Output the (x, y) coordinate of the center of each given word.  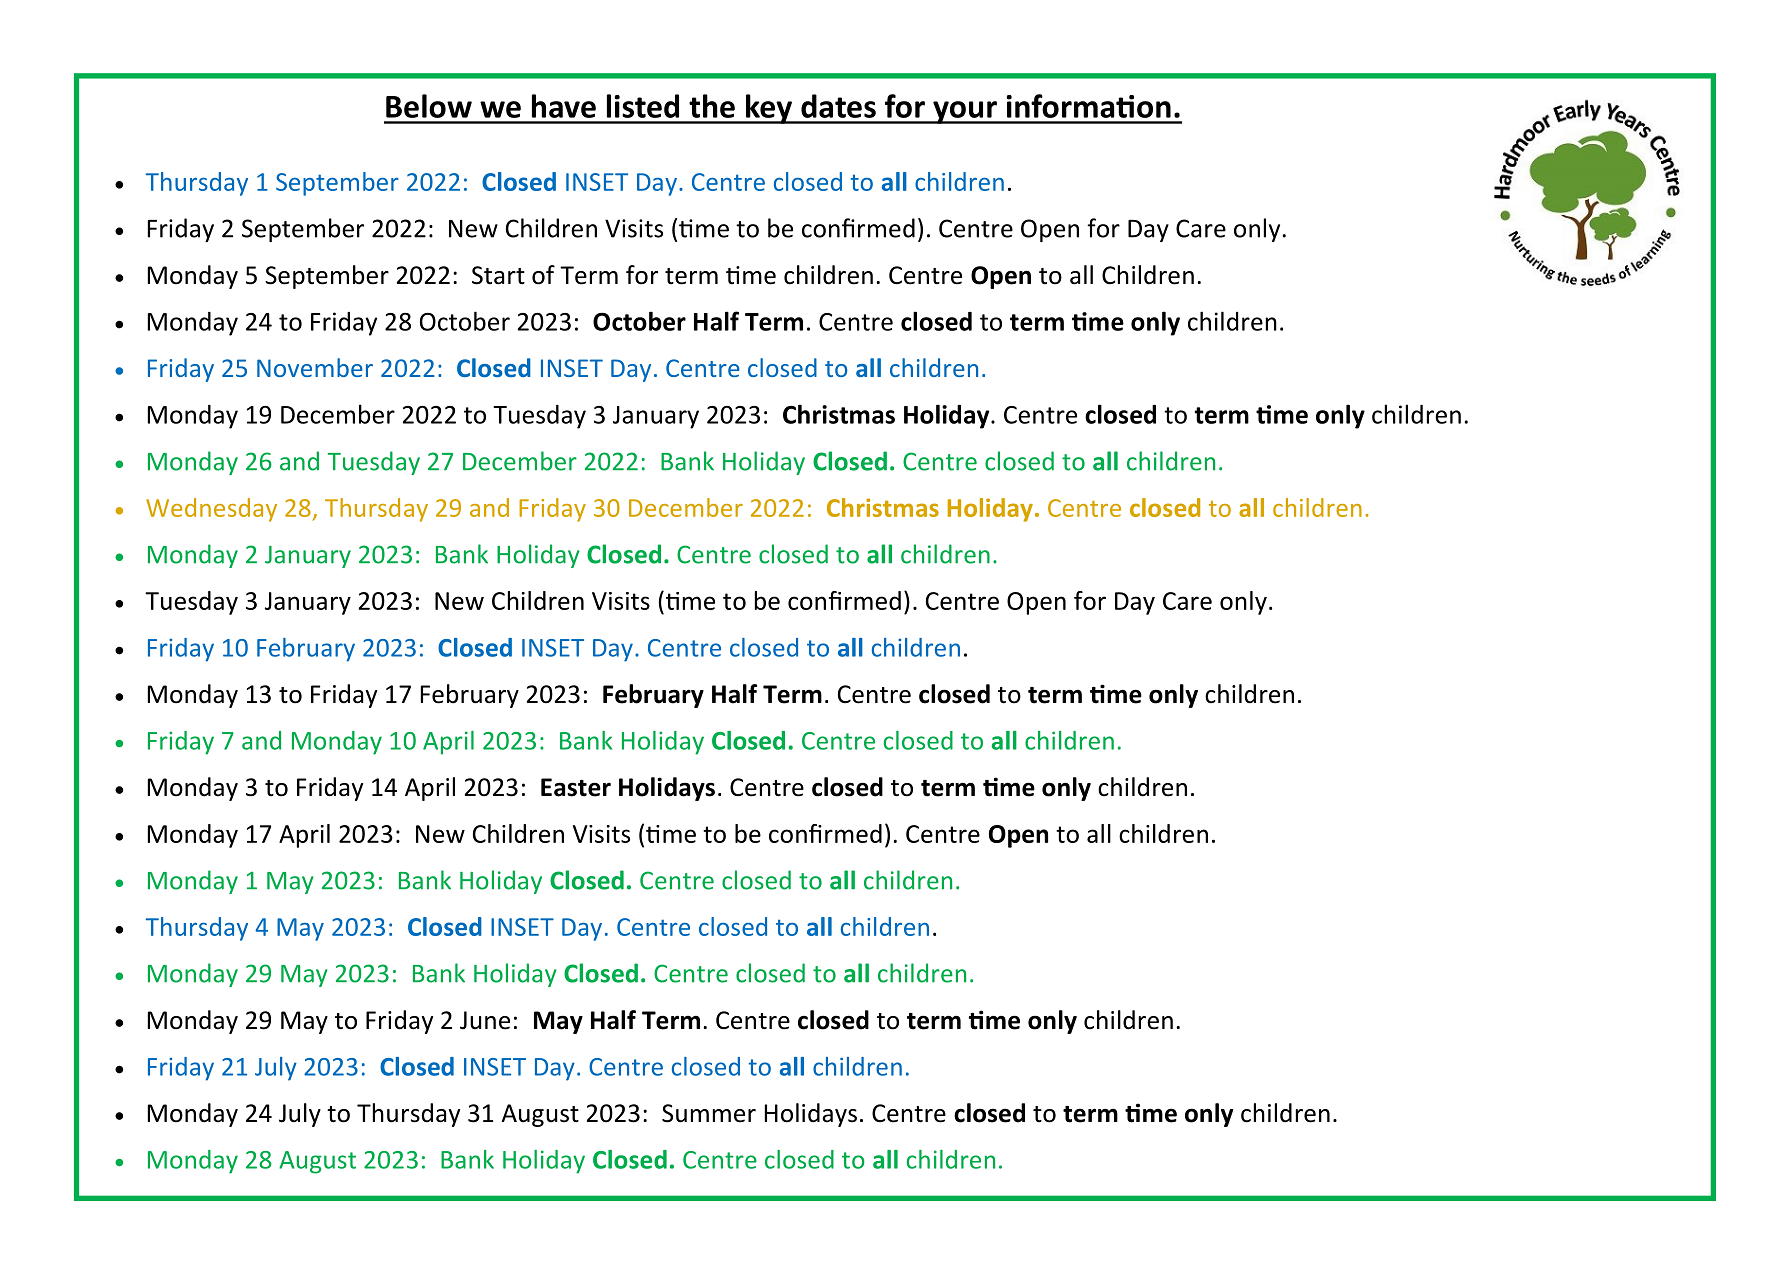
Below (429, 106)
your (965, 112)
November (315, 367)
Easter (576, 787)
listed (643, 106)
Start (498, 275)
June (485, 1020)
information (1089, 106)
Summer (709, 1113)
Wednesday (211, 510)
